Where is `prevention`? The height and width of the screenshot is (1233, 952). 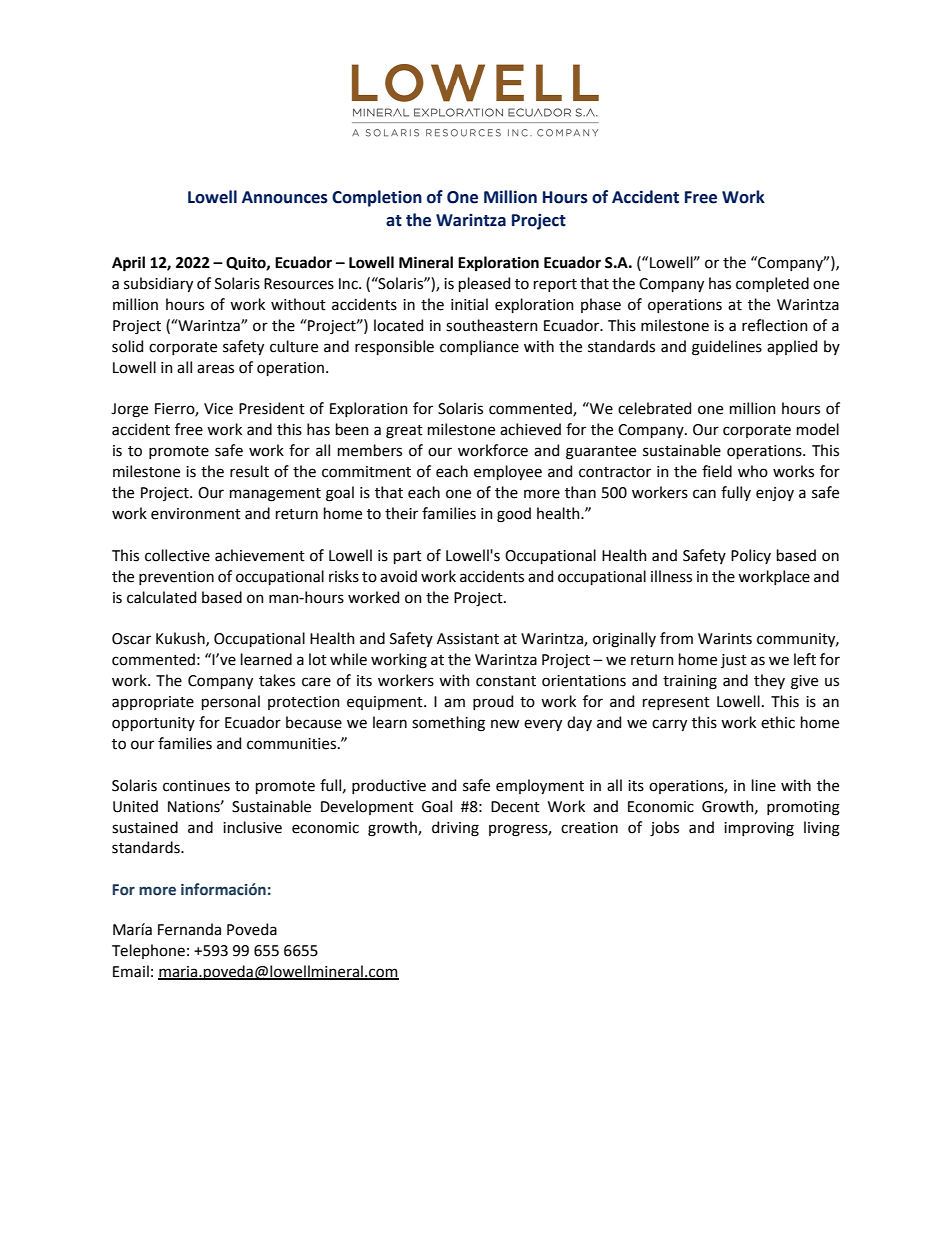
prevention is located at coordinates (176, 578).
